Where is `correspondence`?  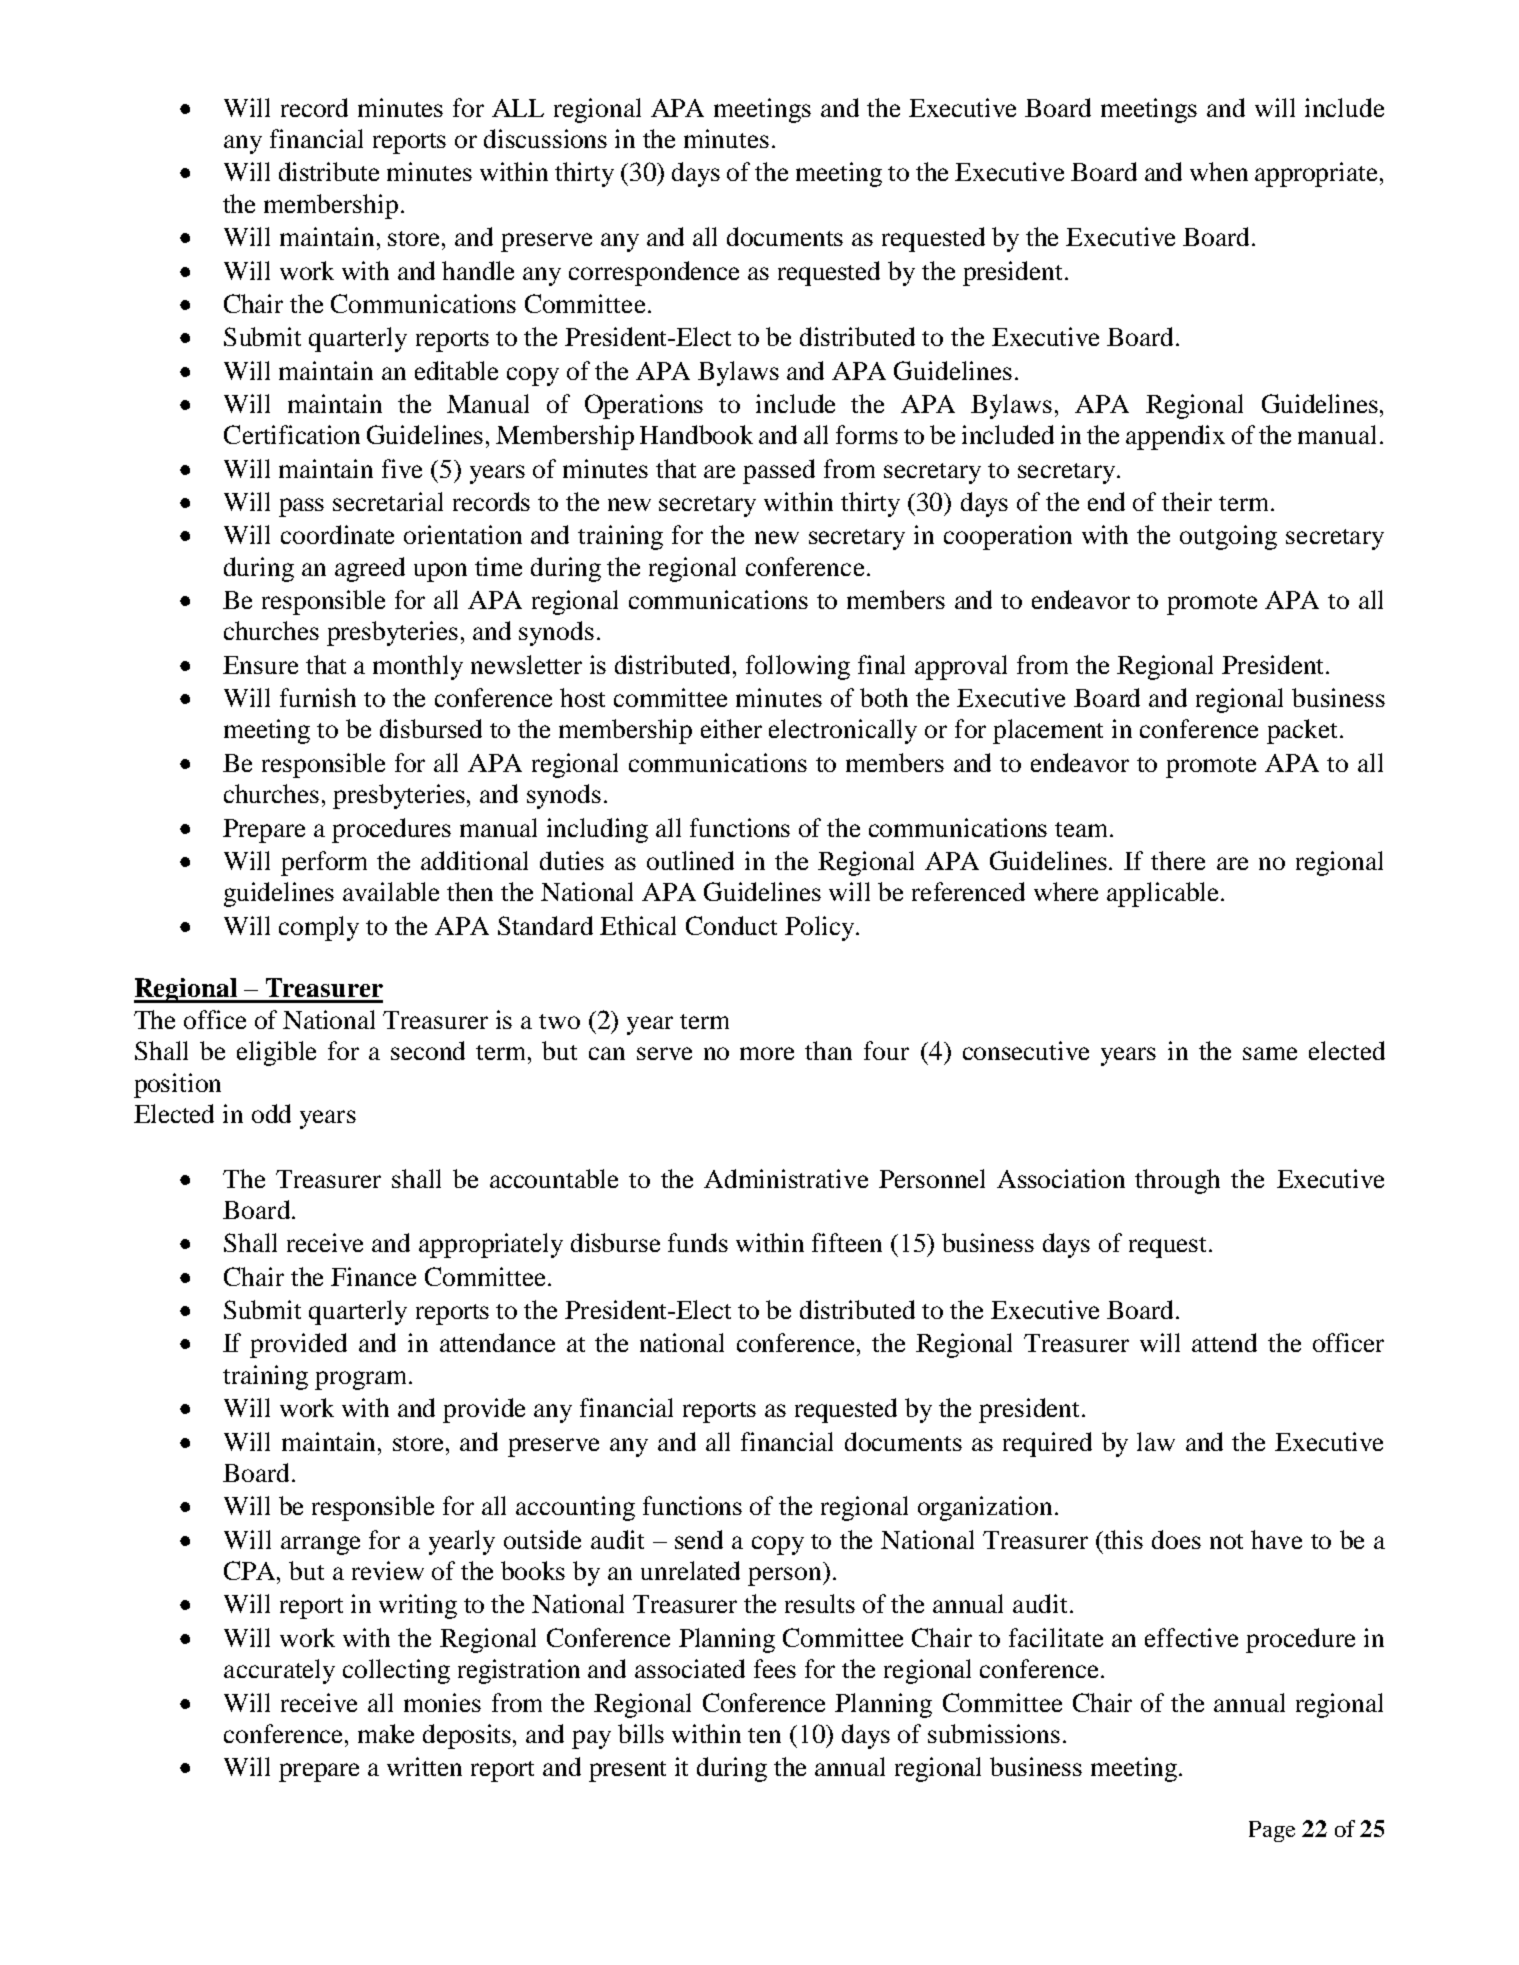 correspondence is located at coordinates (654, 273).
